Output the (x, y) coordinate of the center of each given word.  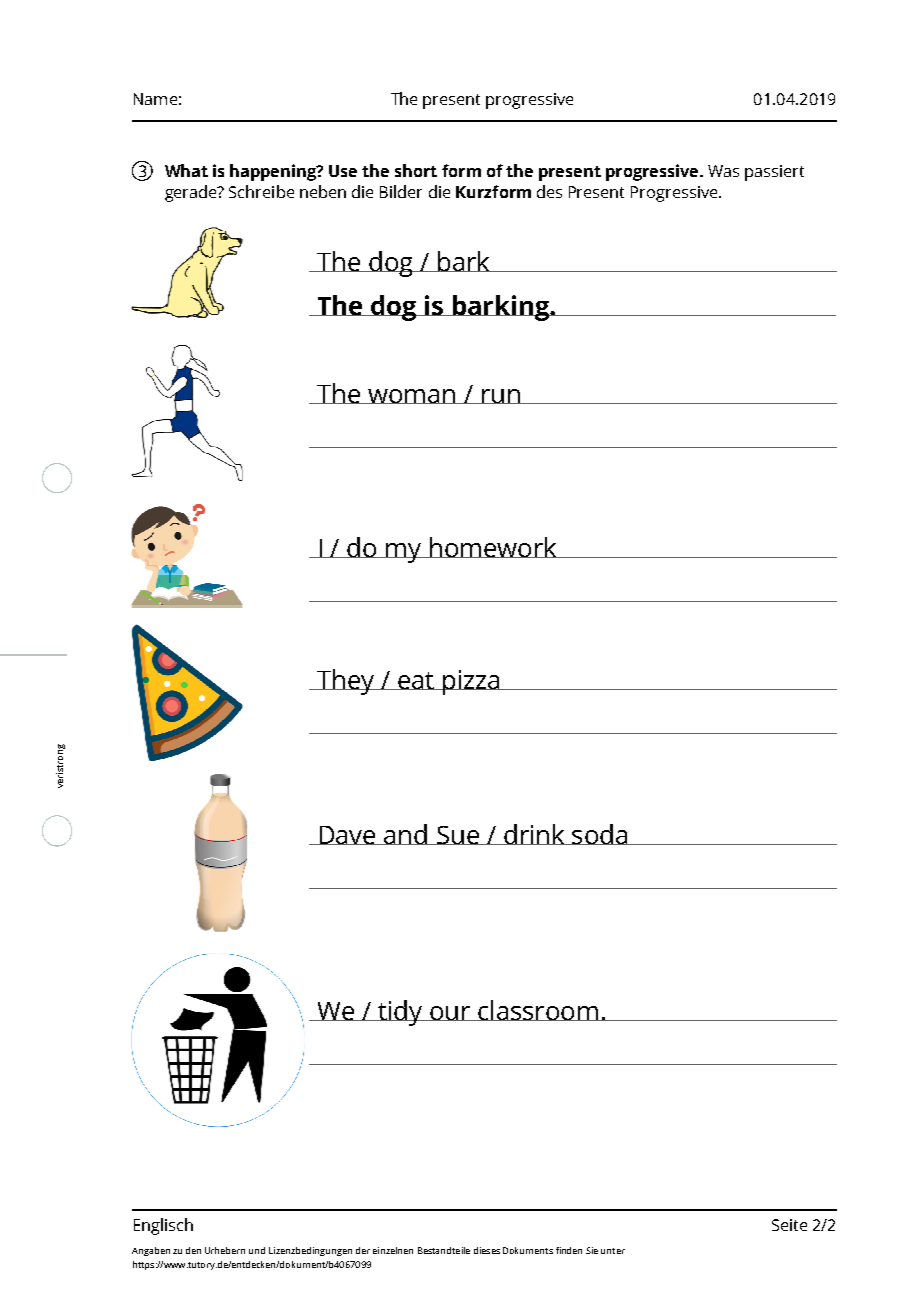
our (450, 1013)
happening (274, 172)
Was (723, 171)
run (501, 396)
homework (493, 547)
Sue (458, 835)
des (549, 191)
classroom (538, 1010)
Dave (347, 835)
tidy (400, 1013)
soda (599, 834)
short (416, 170)
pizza (471, 682)
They (346, 682)
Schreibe (261, 191)
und (257, 1250)
